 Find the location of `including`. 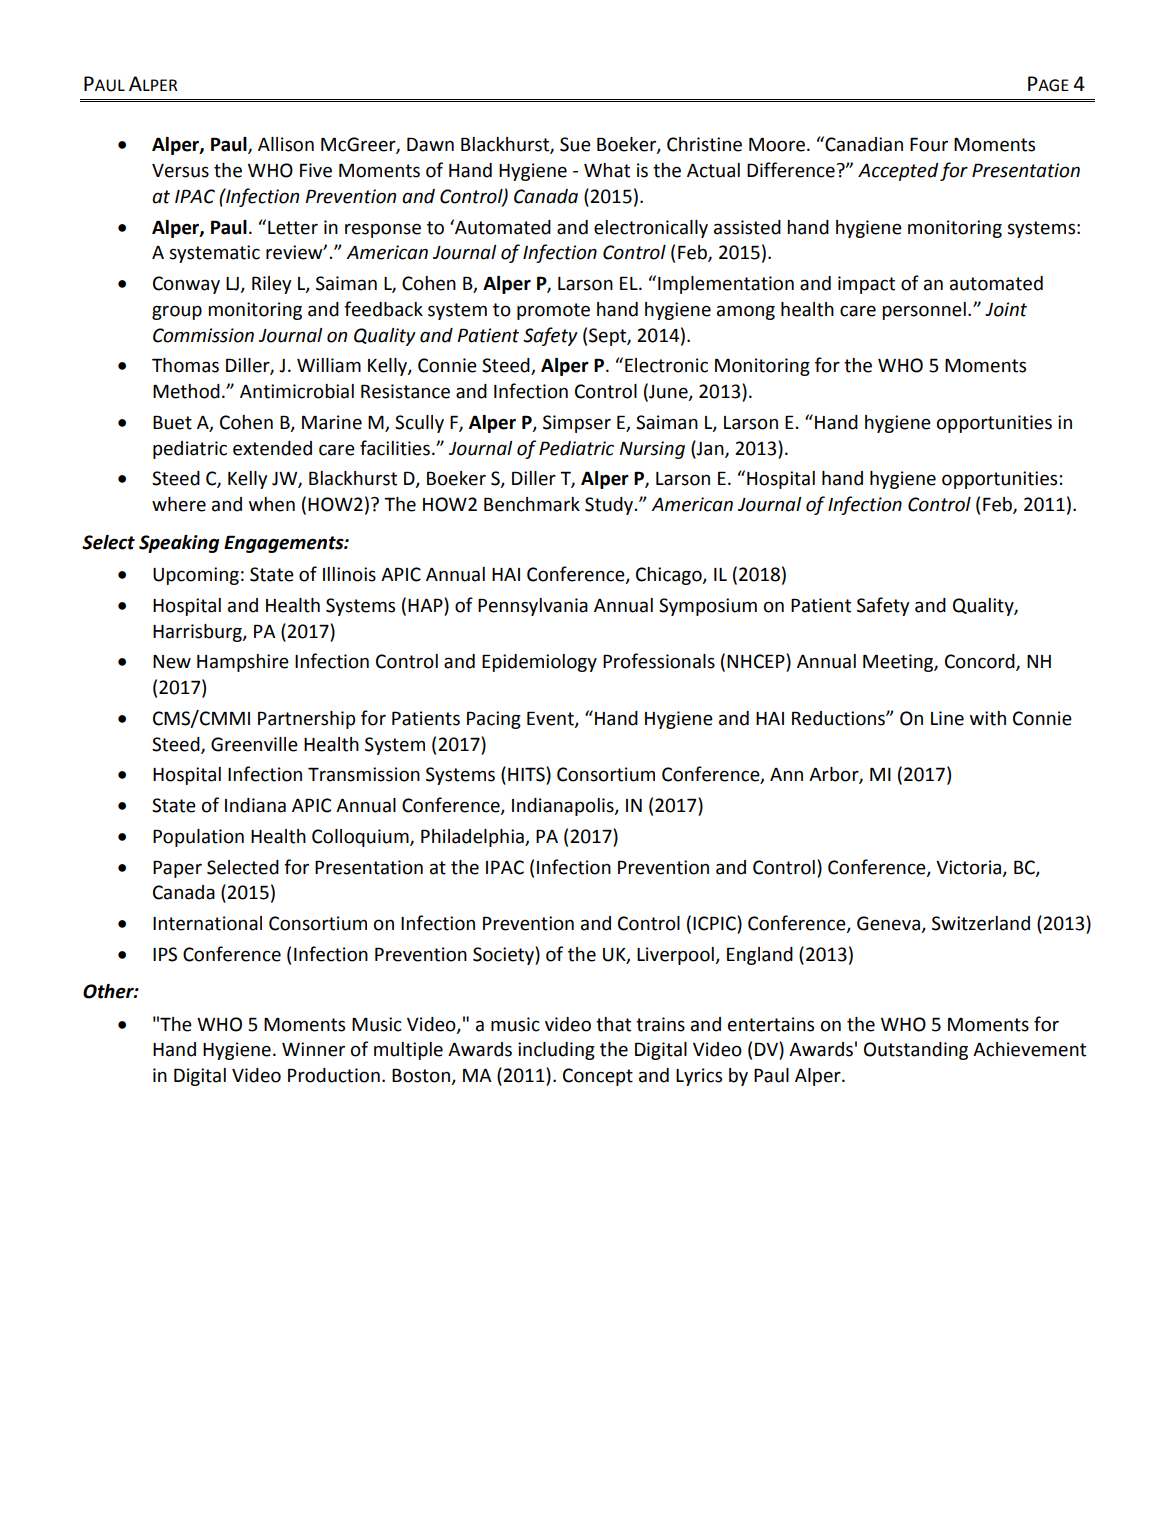

including is located at coordinates (556, 1051).
